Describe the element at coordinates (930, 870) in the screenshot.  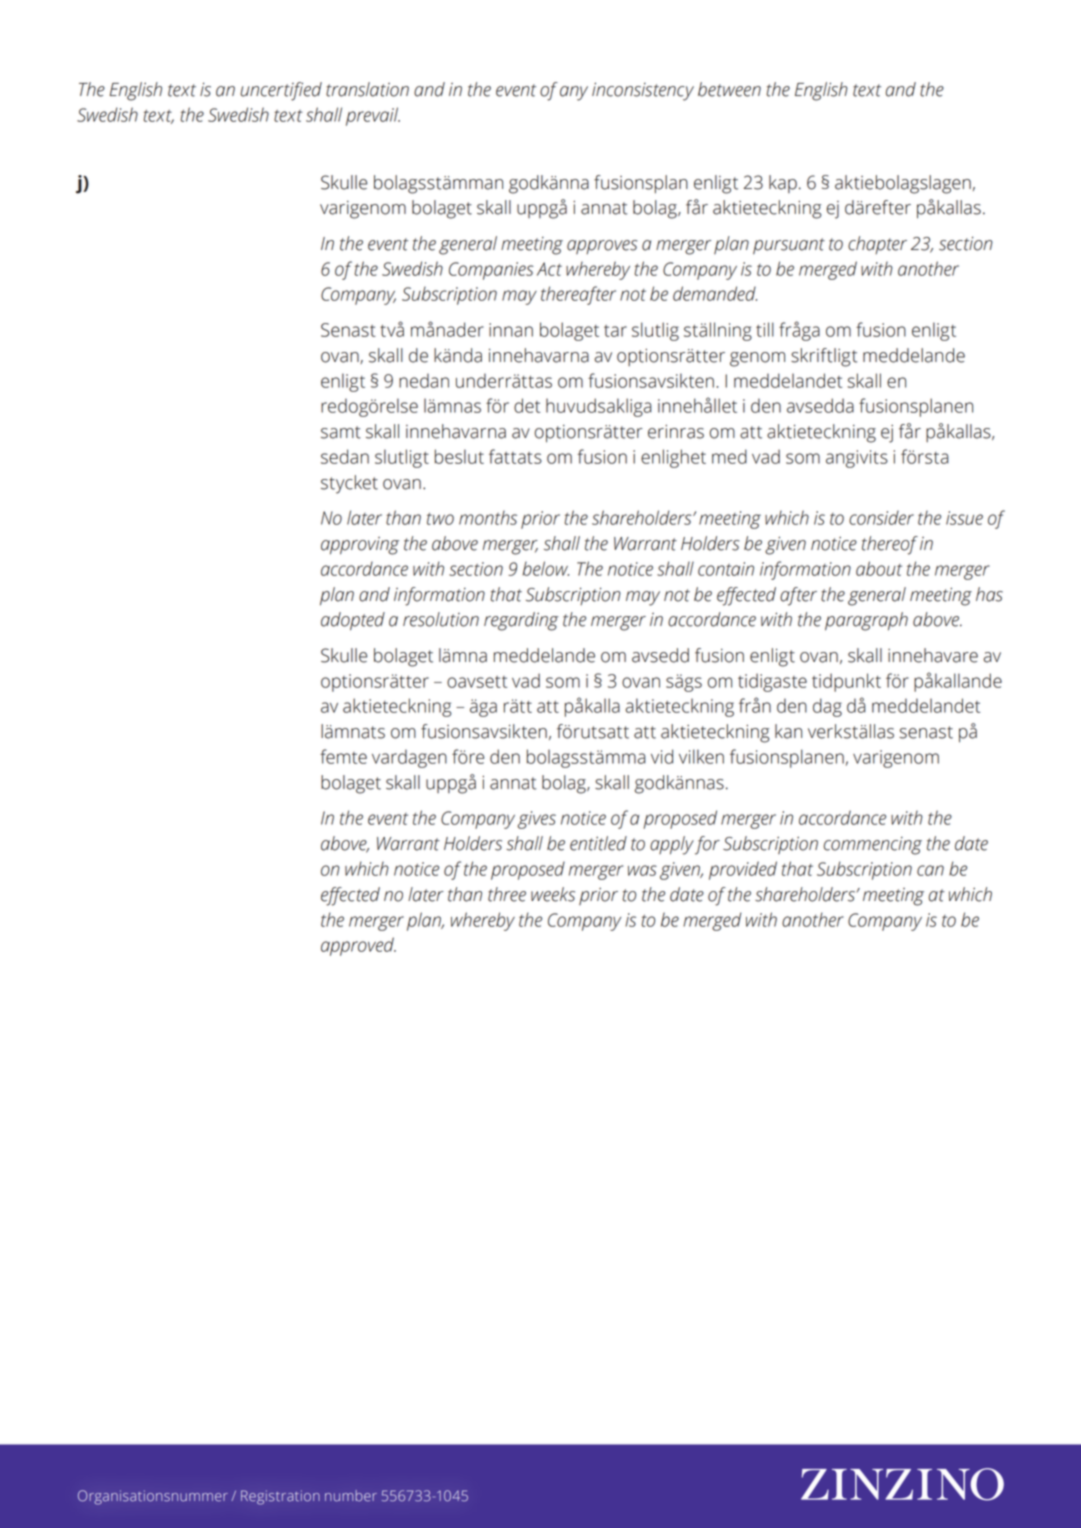
I see `can` at that location.
